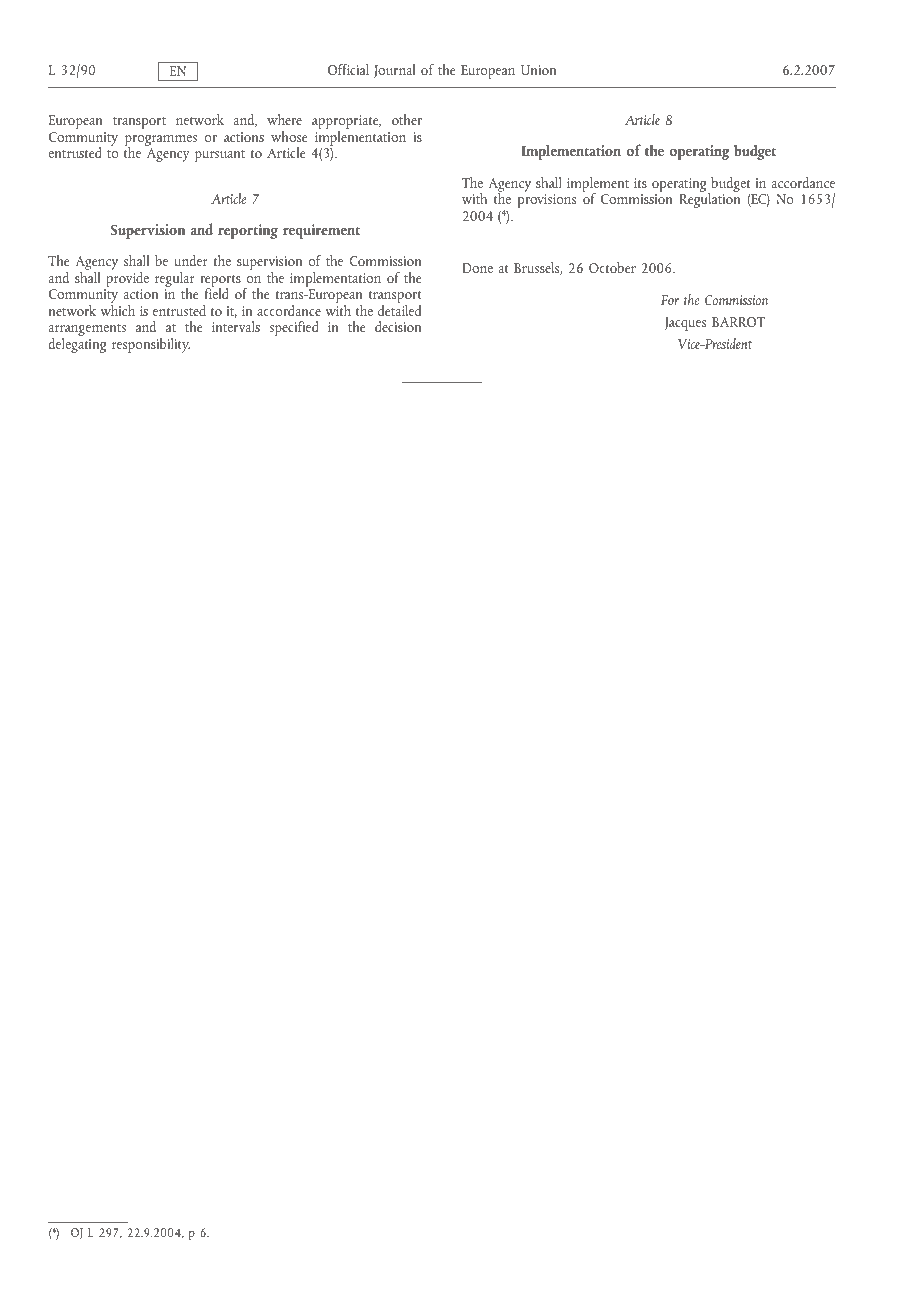 The width and height of the image is (924, 1308). What do you see at coordinates (151, 345) in the image?
I see `responsibility` at bounding box center [151, 345].
